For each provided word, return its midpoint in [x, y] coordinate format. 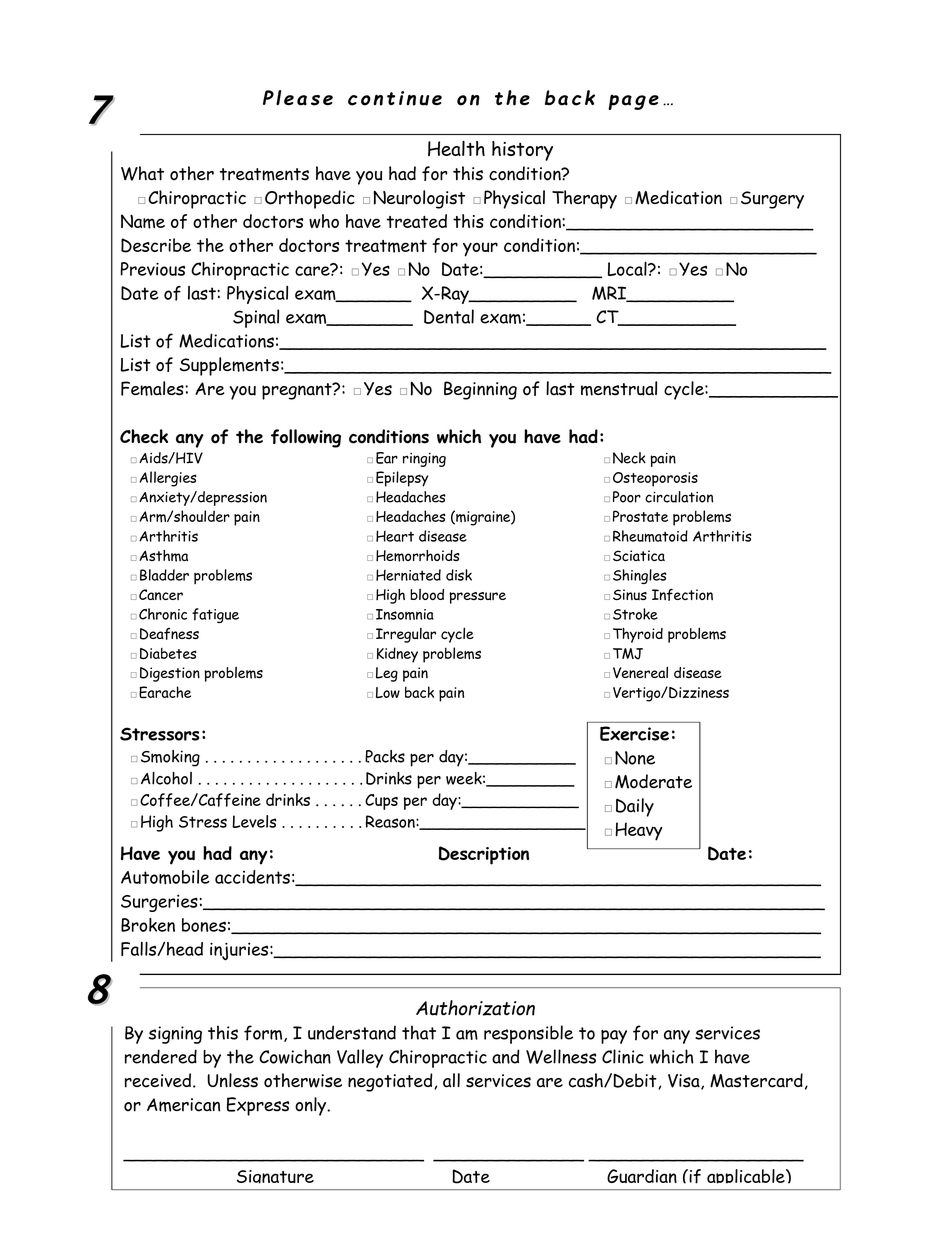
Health [456, 148]
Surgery [772, 200]
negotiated [391, 1082]
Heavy [639, 831]
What [142, 173]
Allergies [168, 479]
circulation [679, 497]
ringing [424, 460]
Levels [254, 821]
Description [484, 855]
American [183, 1105]
